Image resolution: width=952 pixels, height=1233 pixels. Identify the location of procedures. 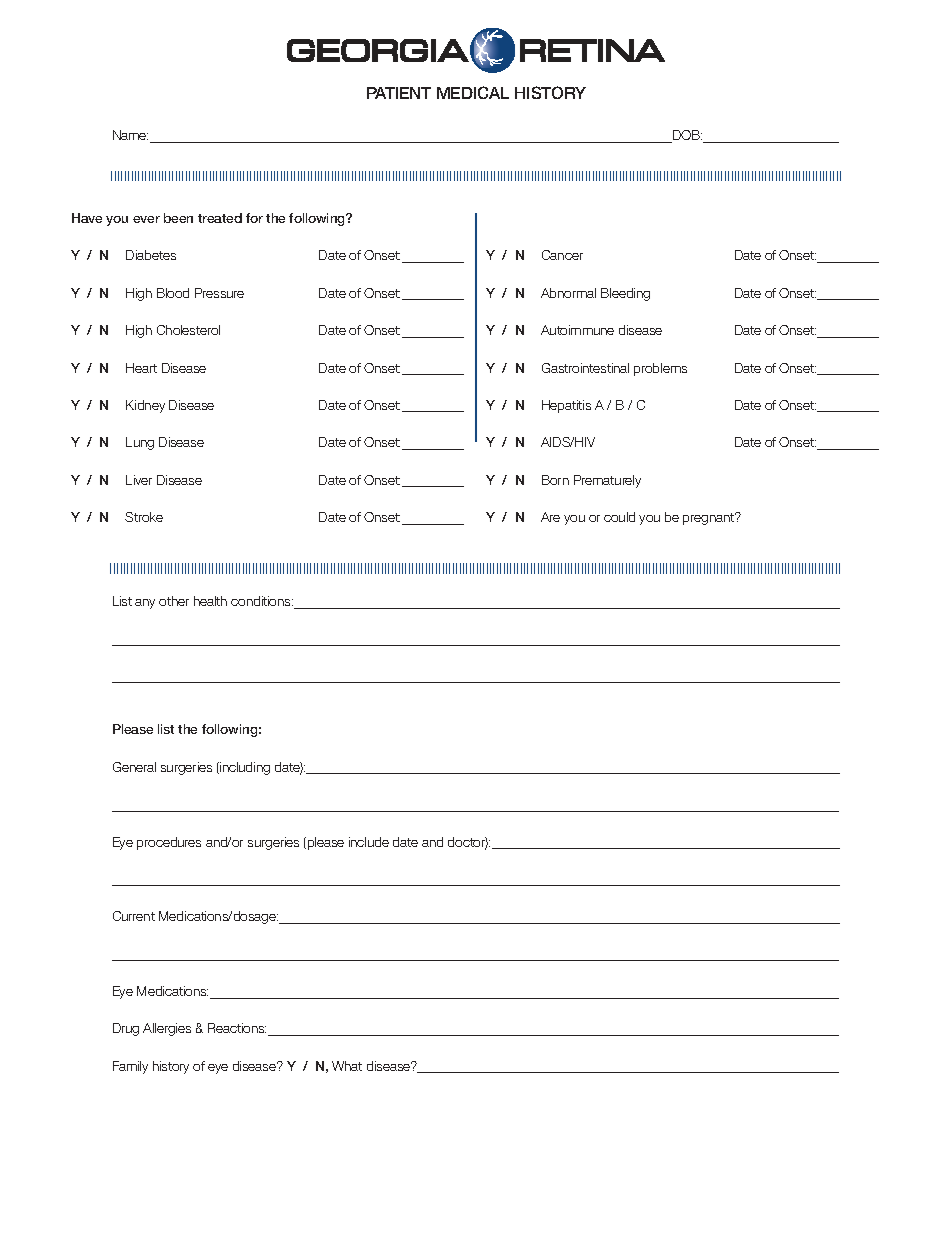
(169, 843).
